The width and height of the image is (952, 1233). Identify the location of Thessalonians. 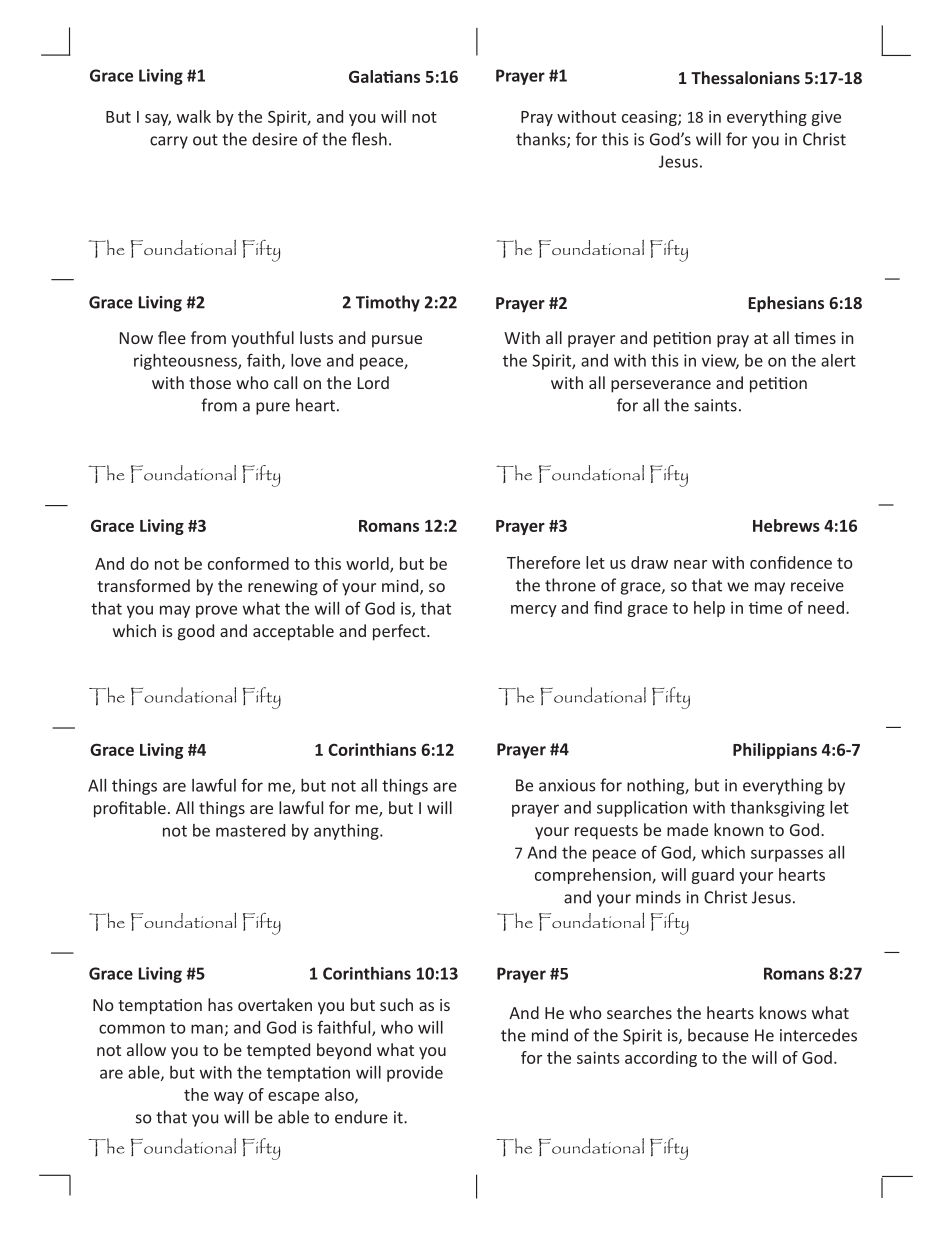
(745, 77).
